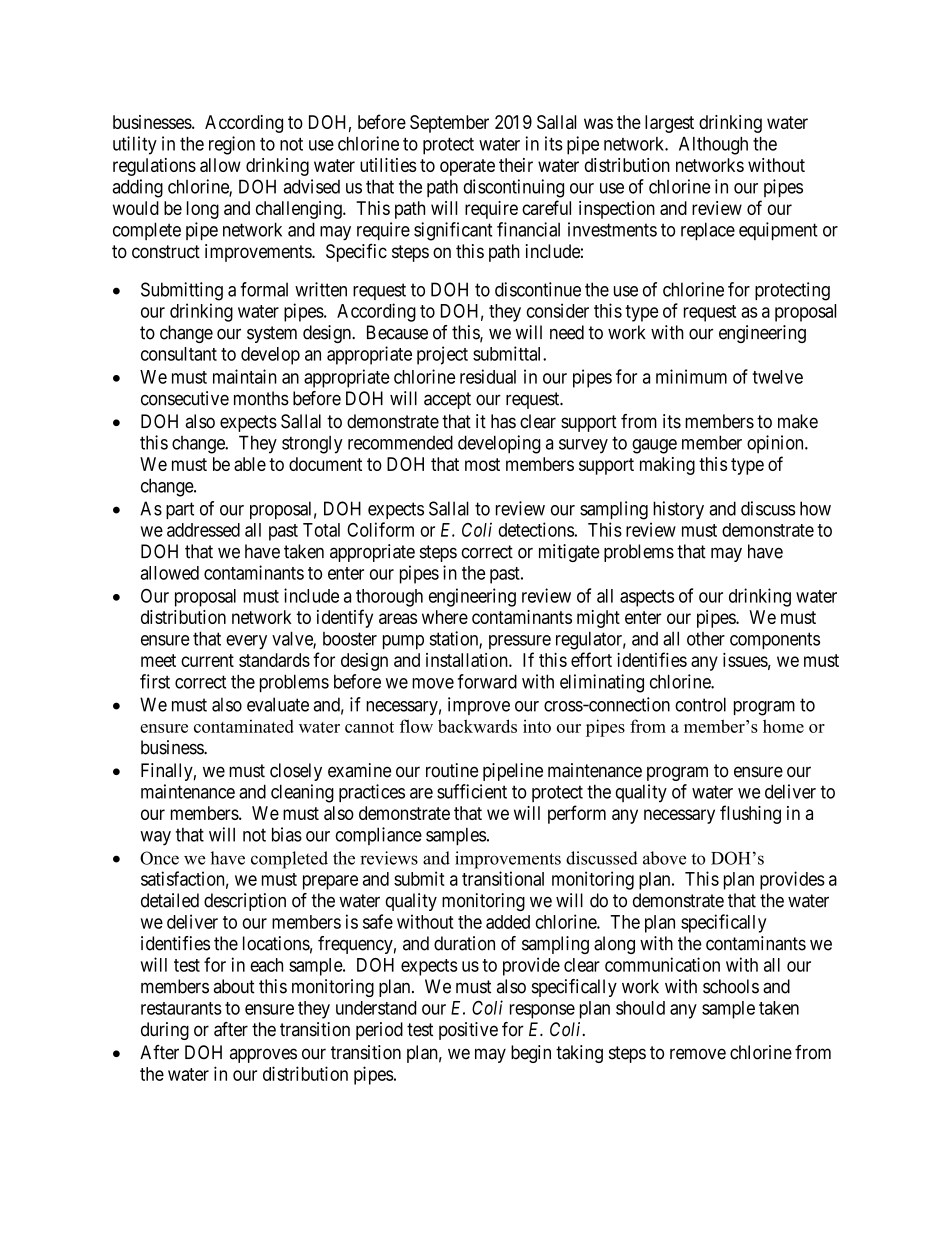  Describe the element at coordinates (482, 464) in the document. I see `most` at that location.
